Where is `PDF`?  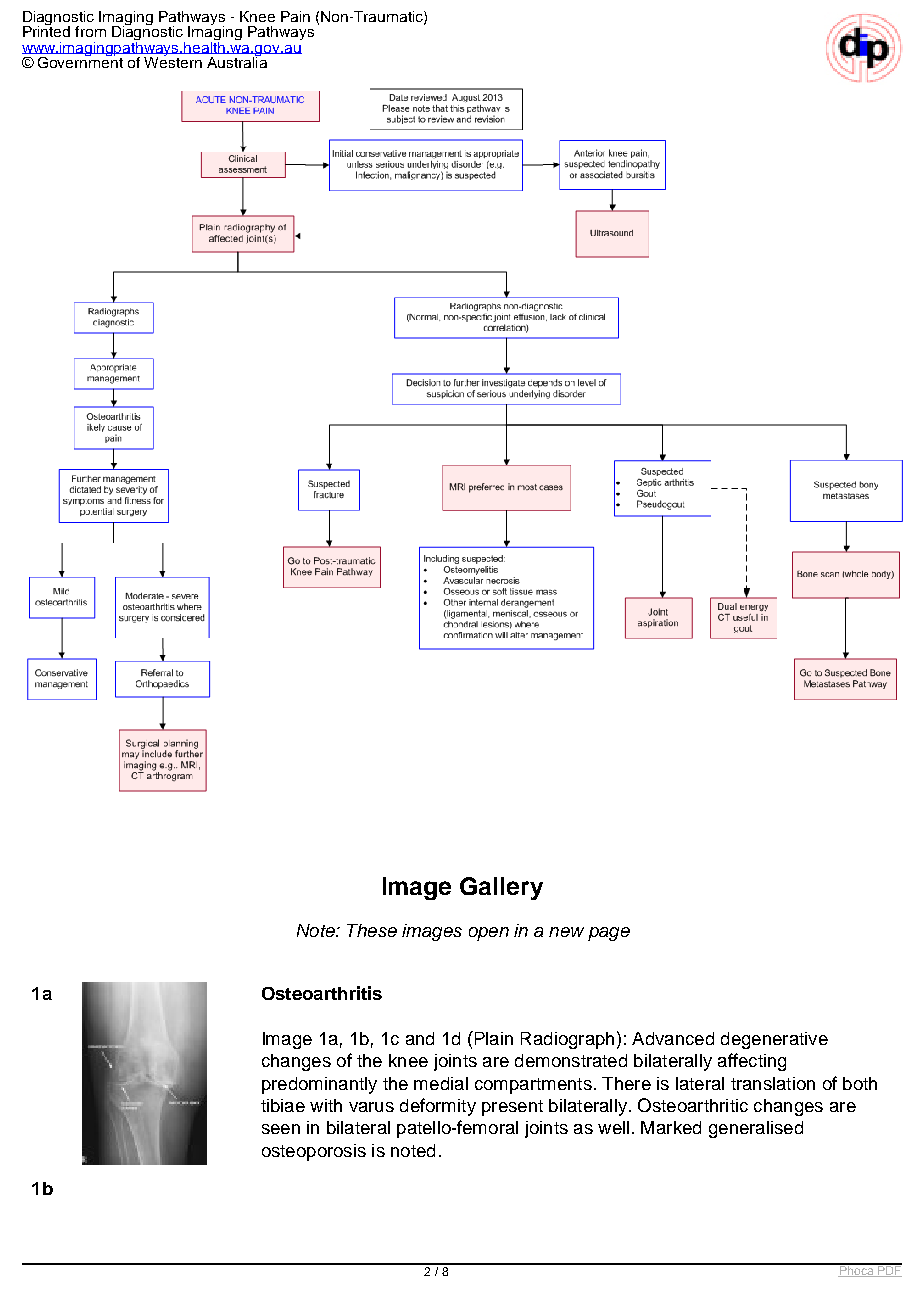 PDF is located at coordinates (889, 1270).
